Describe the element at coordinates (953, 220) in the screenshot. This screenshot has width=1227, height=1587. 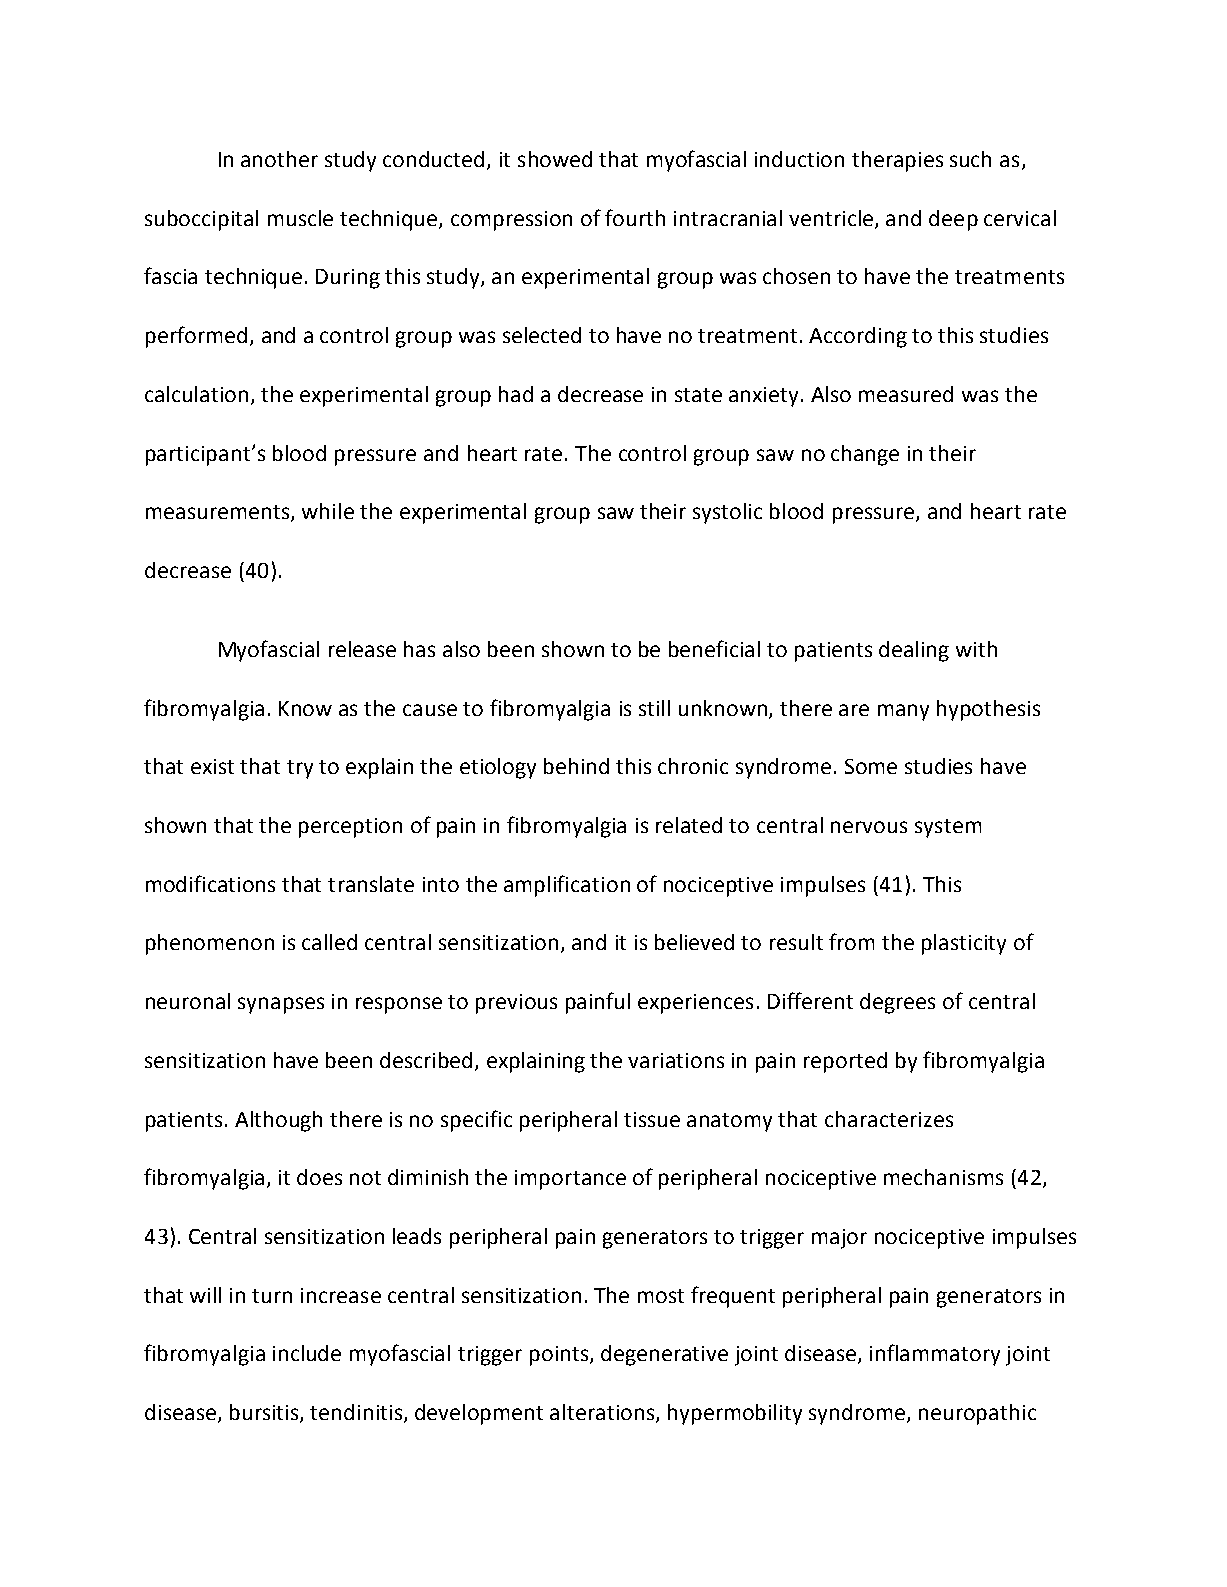
I see `deep` at that location.
